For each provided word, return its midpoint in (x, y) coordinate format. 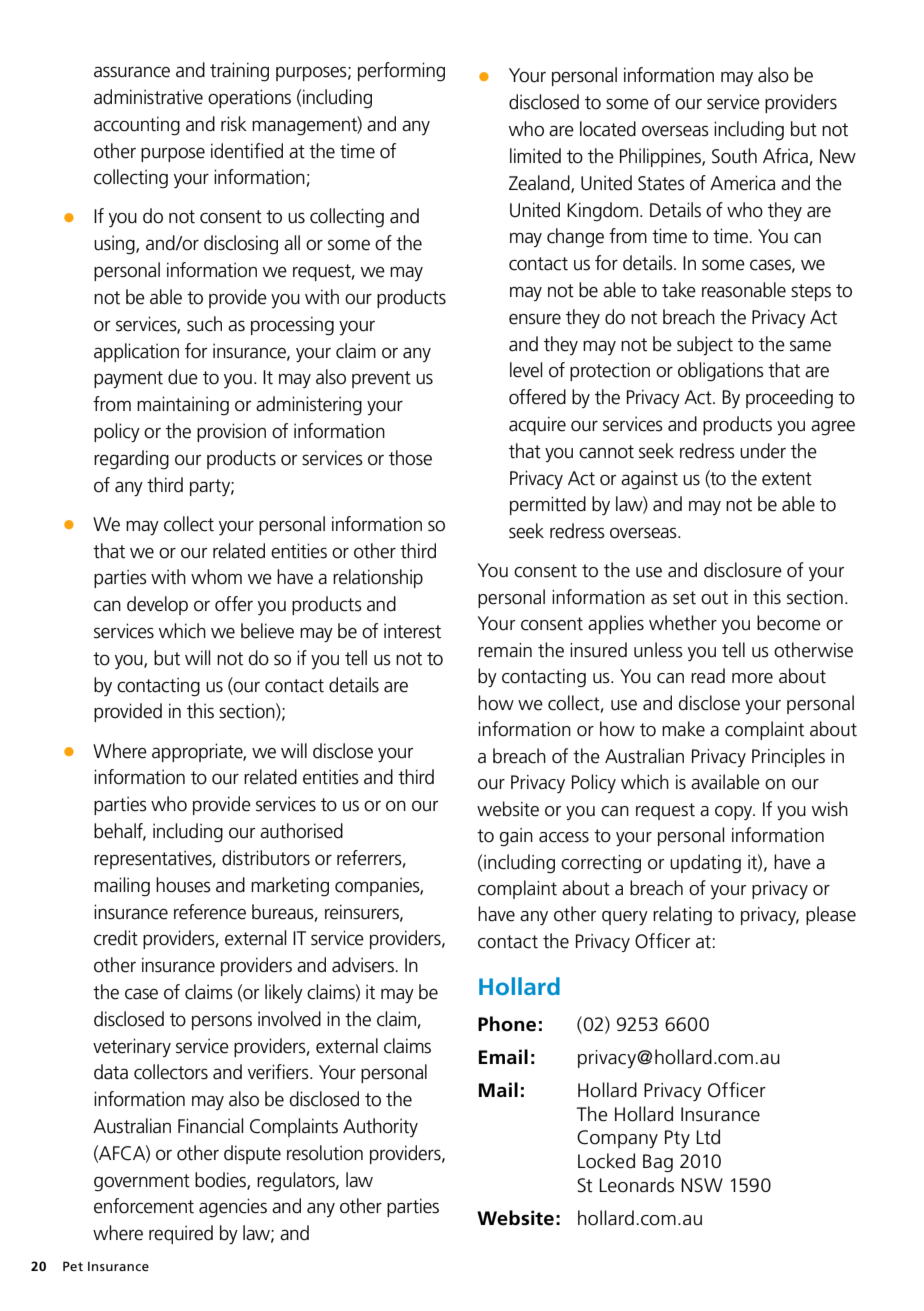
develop (157, 605)
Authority (380, 1127)
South (734, 156)
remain (505, 650)
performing (401, 72)
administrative (148, 97)
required (181, 1234)
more (752, 678)
